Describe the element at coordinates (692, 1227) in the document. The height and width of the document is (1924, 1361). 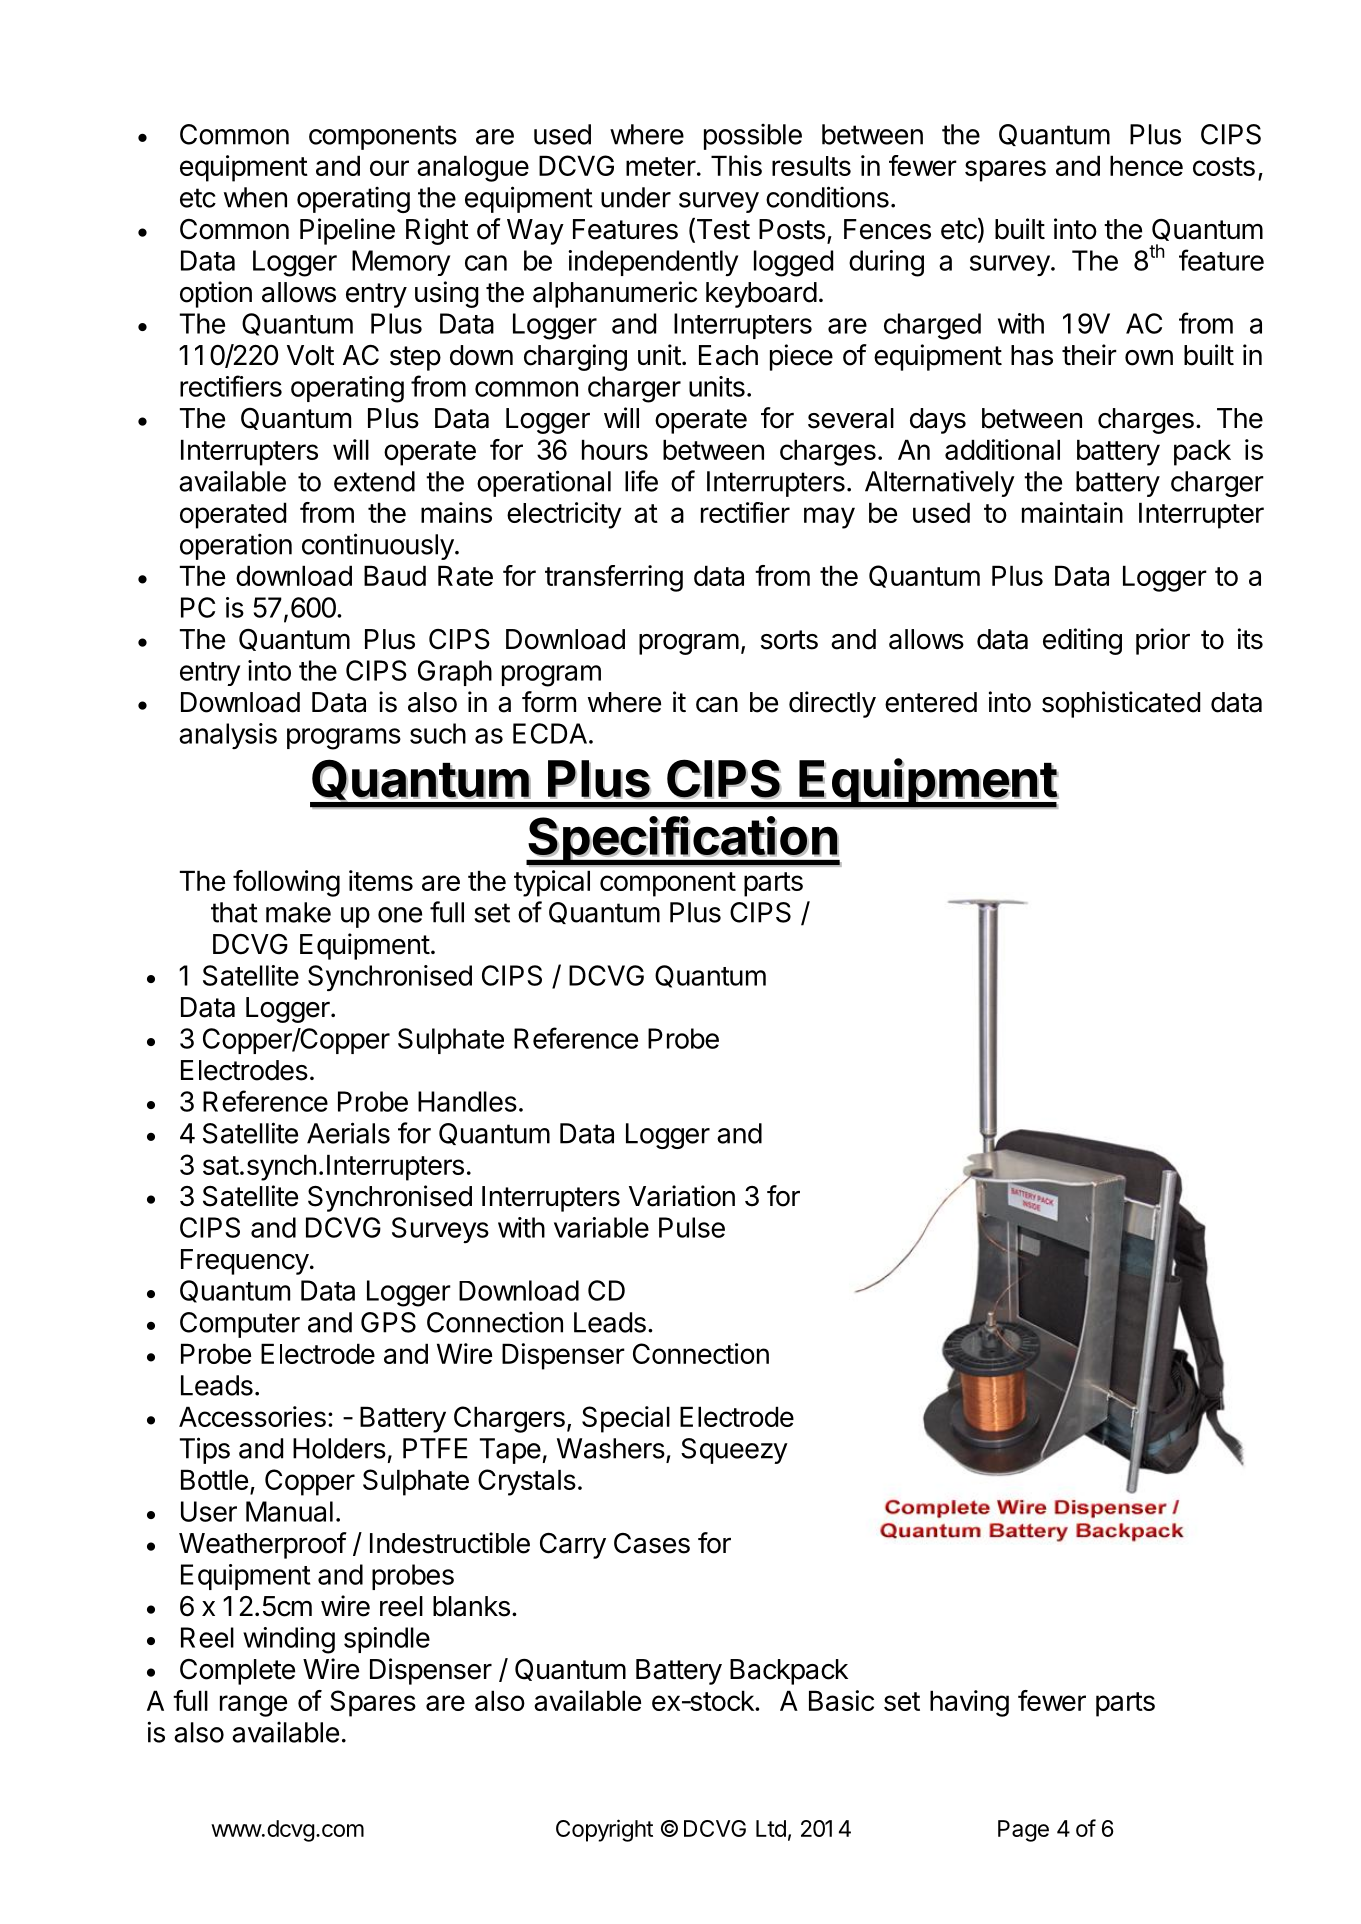
I see `Pulse` at that location.
